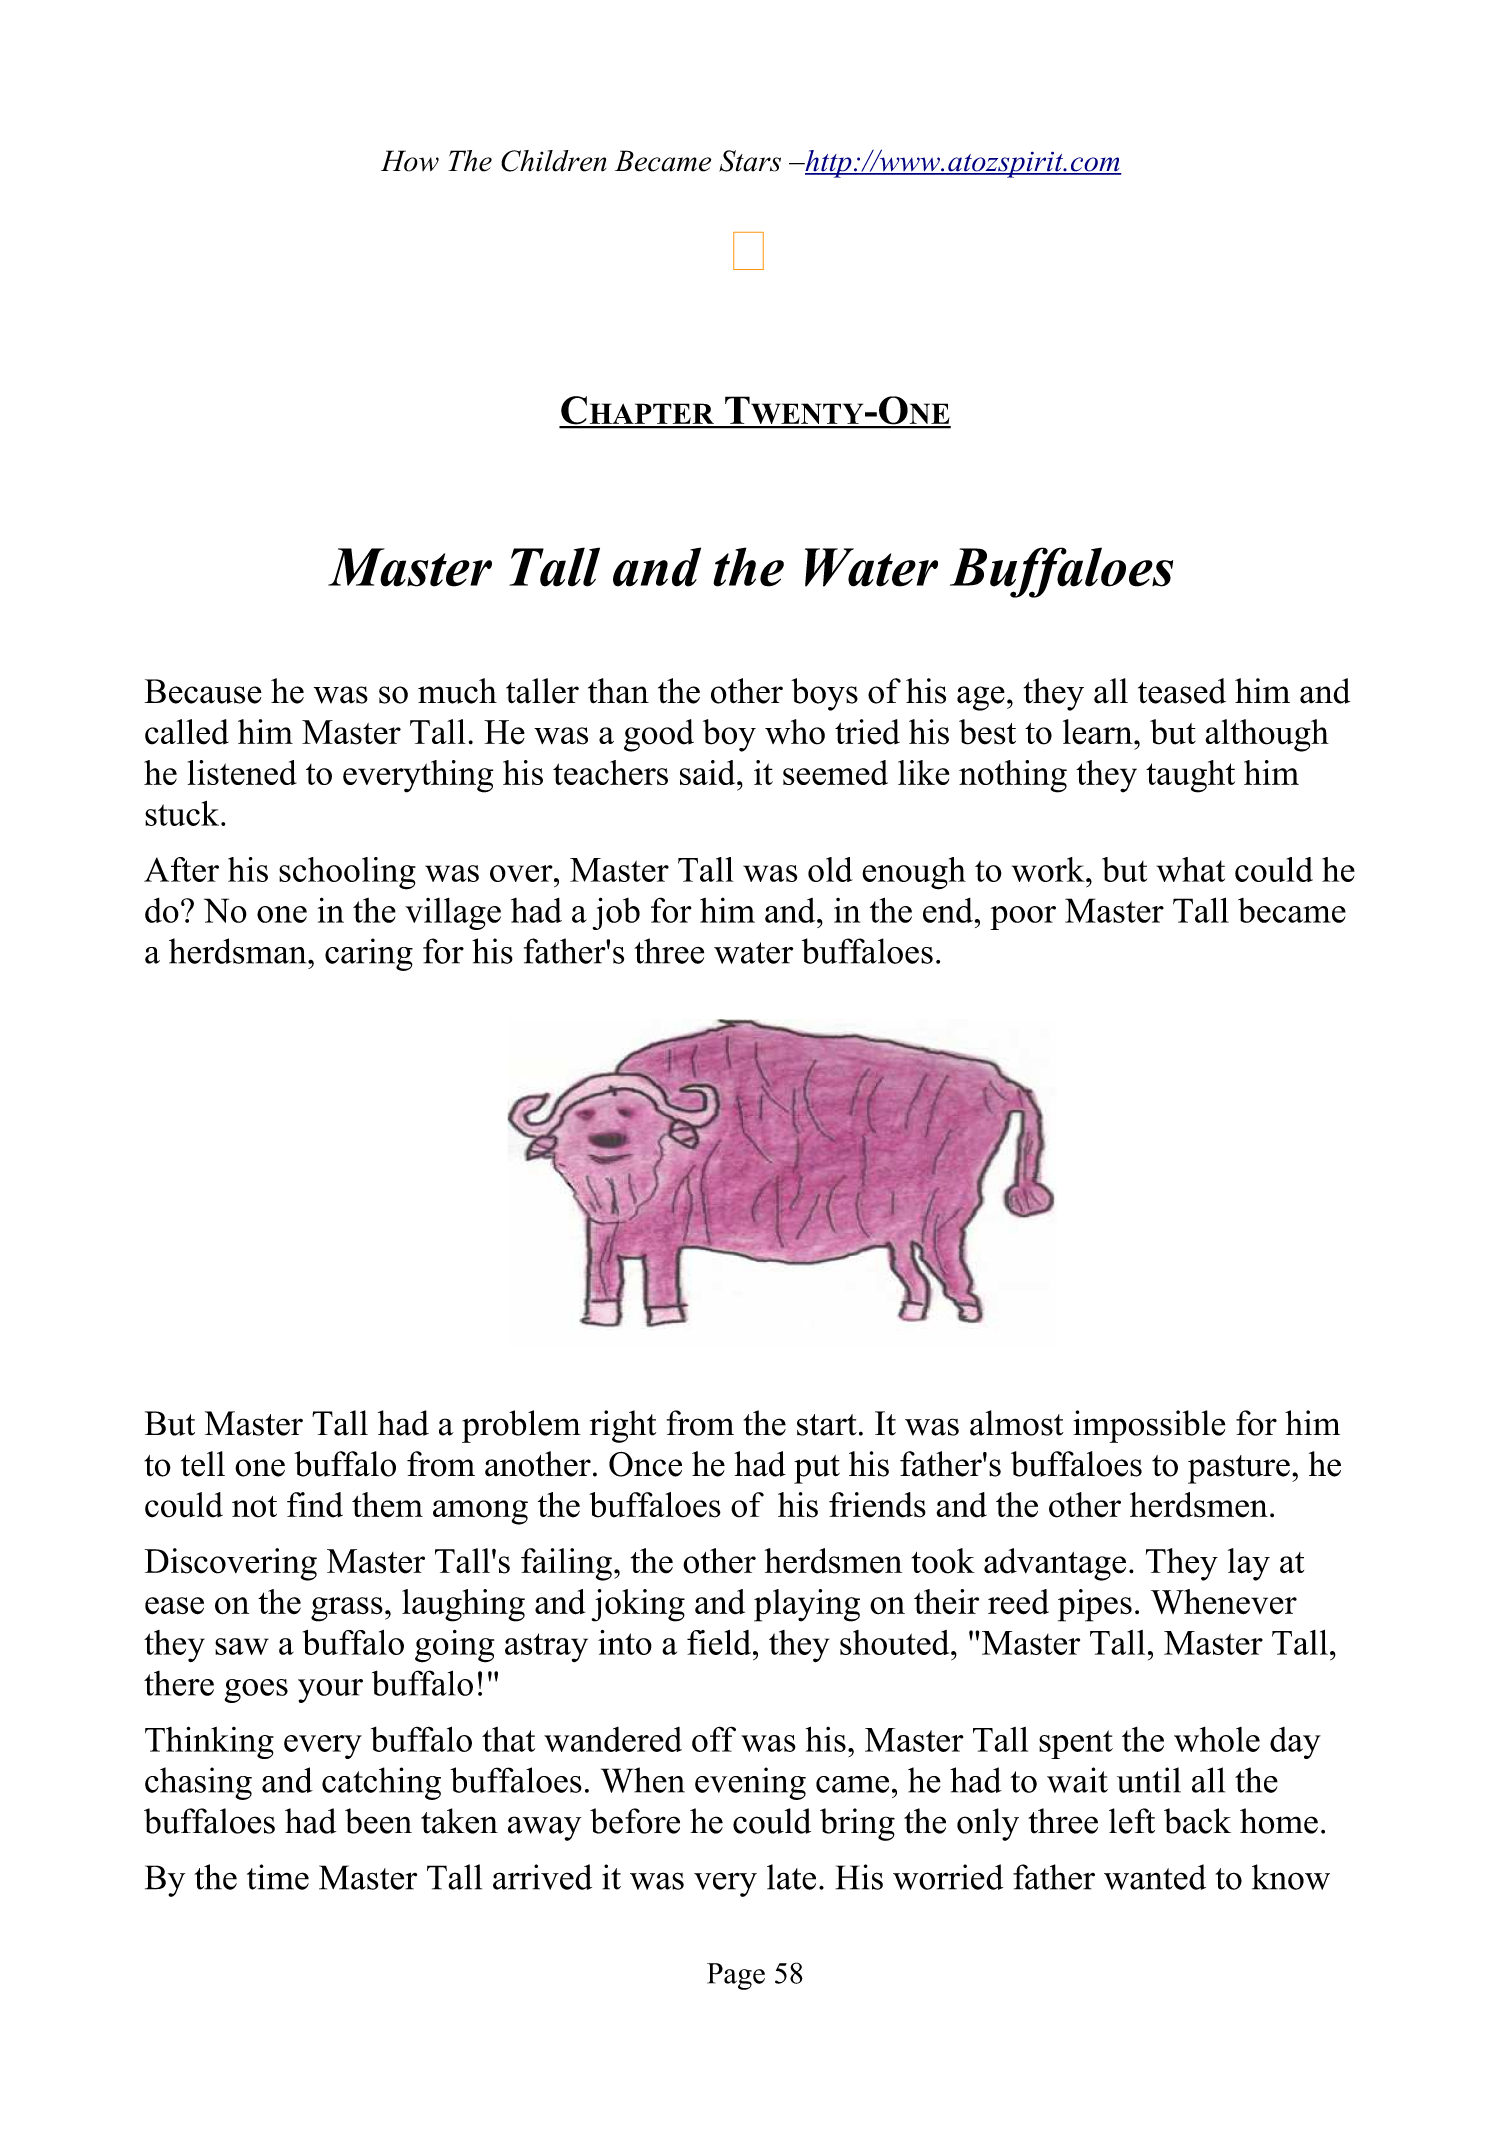  What do you see at coordinates (807, 1605) in the screenshot?
I see `playing` at bounding box center [807, 1605].
